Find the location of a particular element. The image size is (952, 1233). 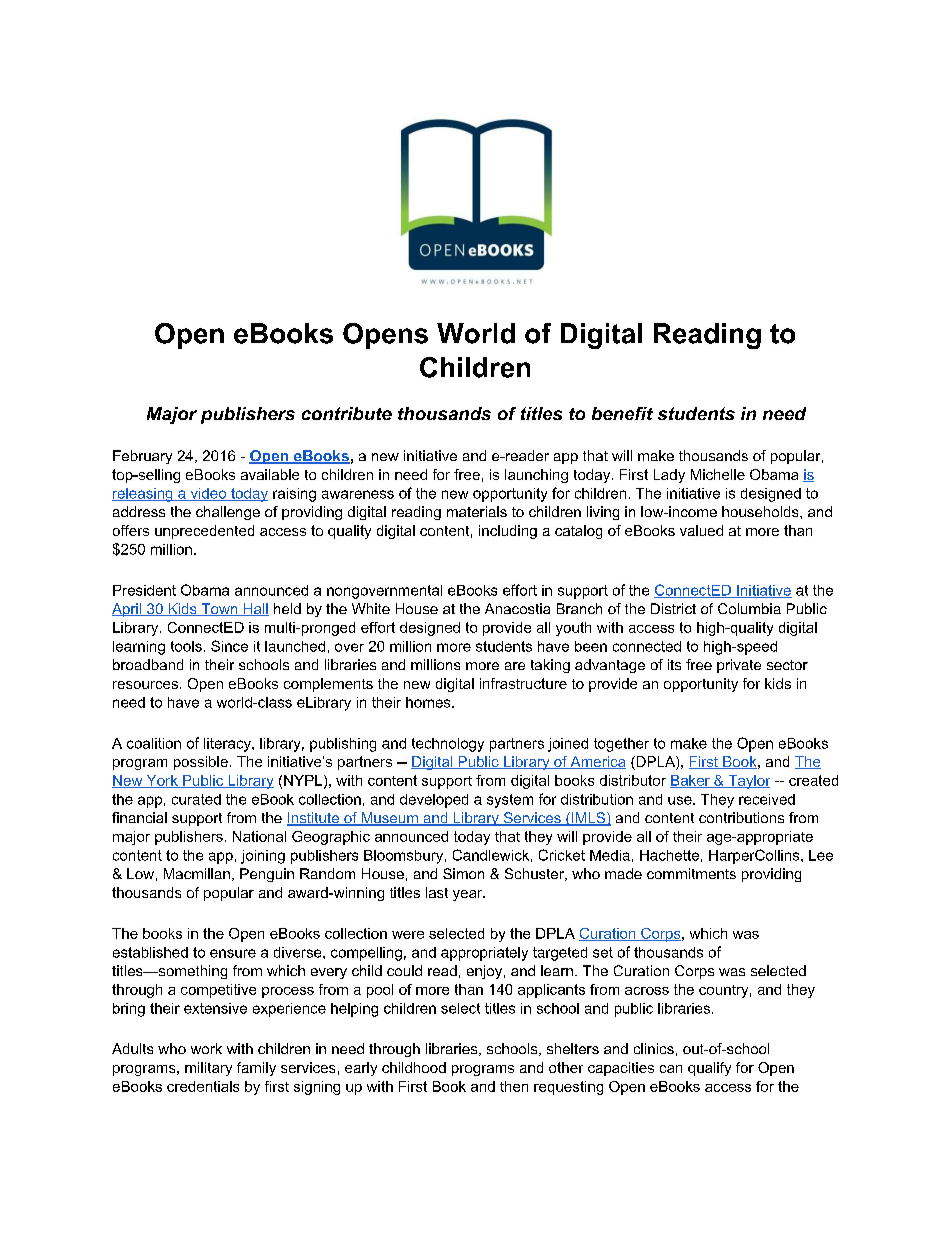

Since is located at coordinates (229, 646).
